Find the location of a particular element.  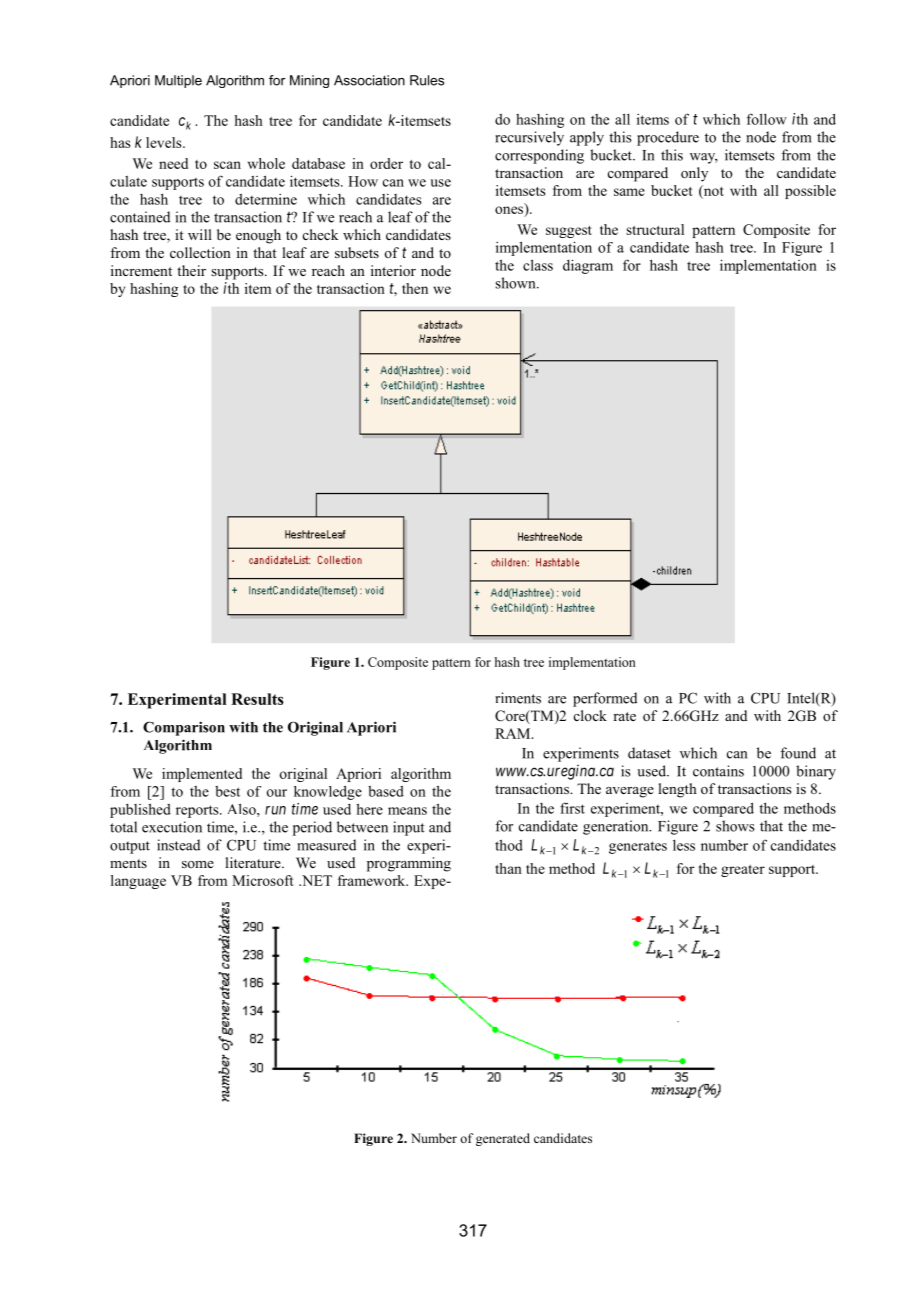

performed is located at coordinates (605, 699).
